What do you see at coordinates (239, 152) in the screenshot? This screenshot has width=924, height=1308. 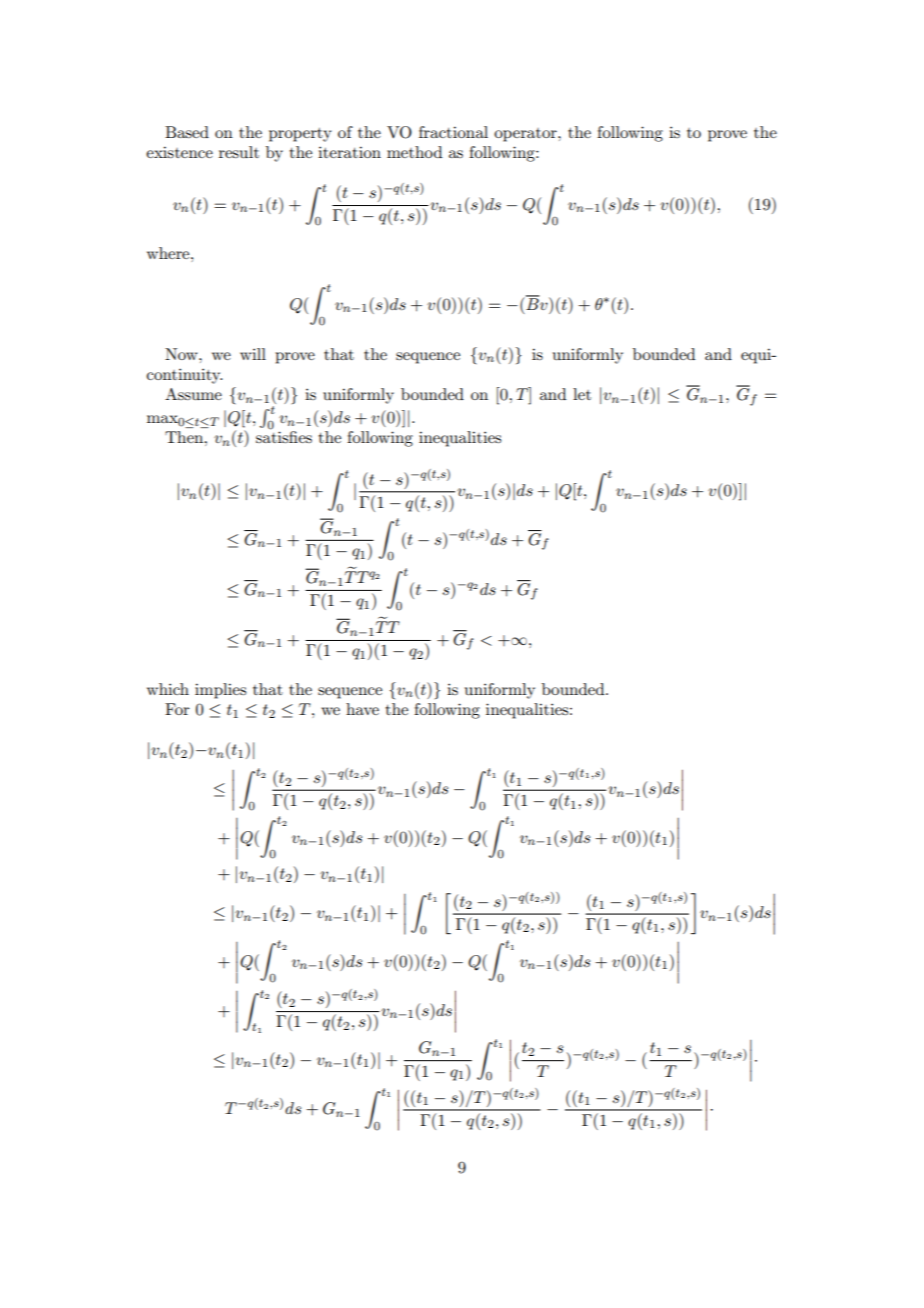 I see `result` at bounding box center [239, 152].
